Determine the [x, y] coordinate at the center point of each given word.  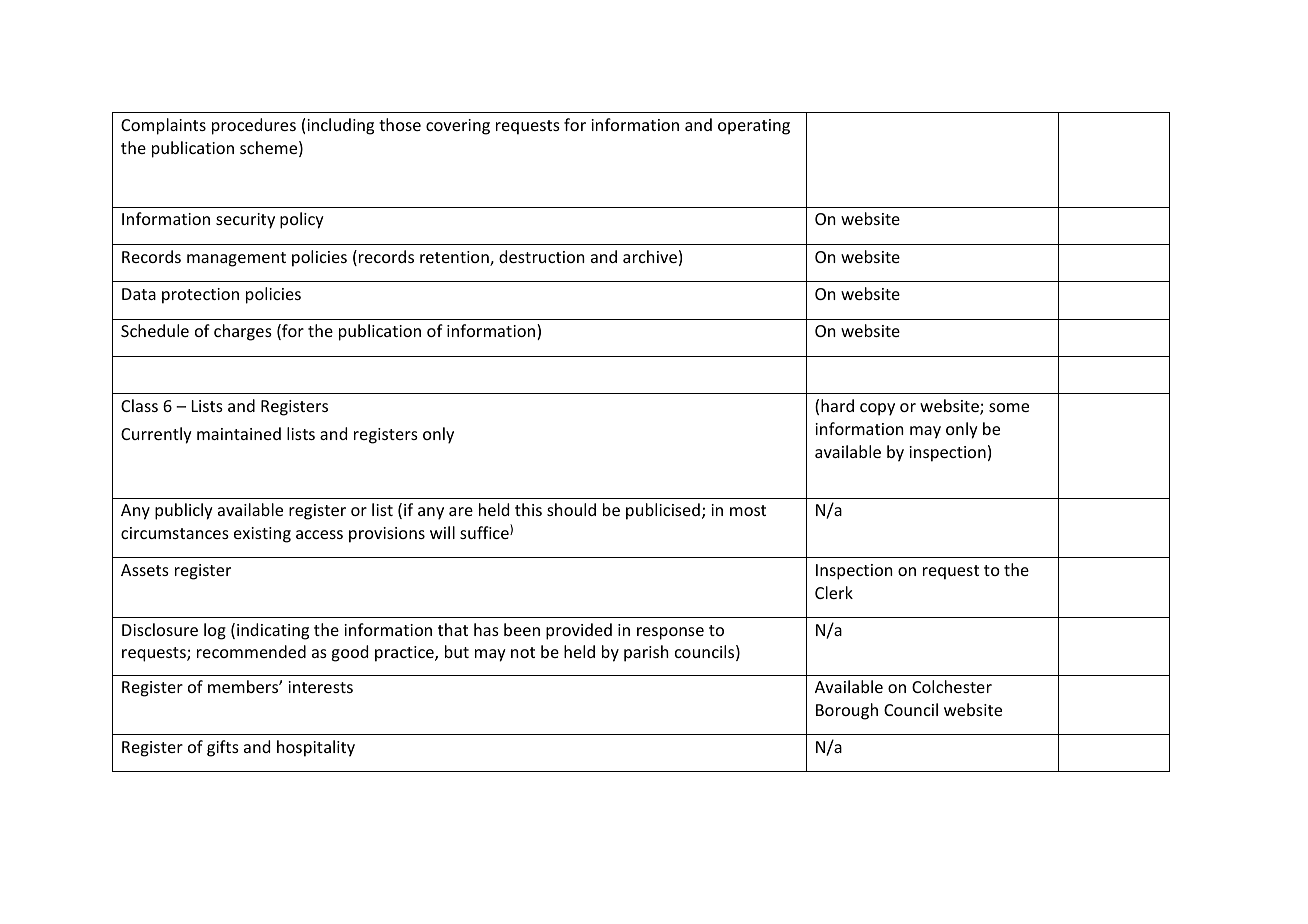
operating [754, 127]
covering [458, 127]
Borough [847, 711]
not [523, 652]
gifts [223, 748]
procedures [254, 126]
